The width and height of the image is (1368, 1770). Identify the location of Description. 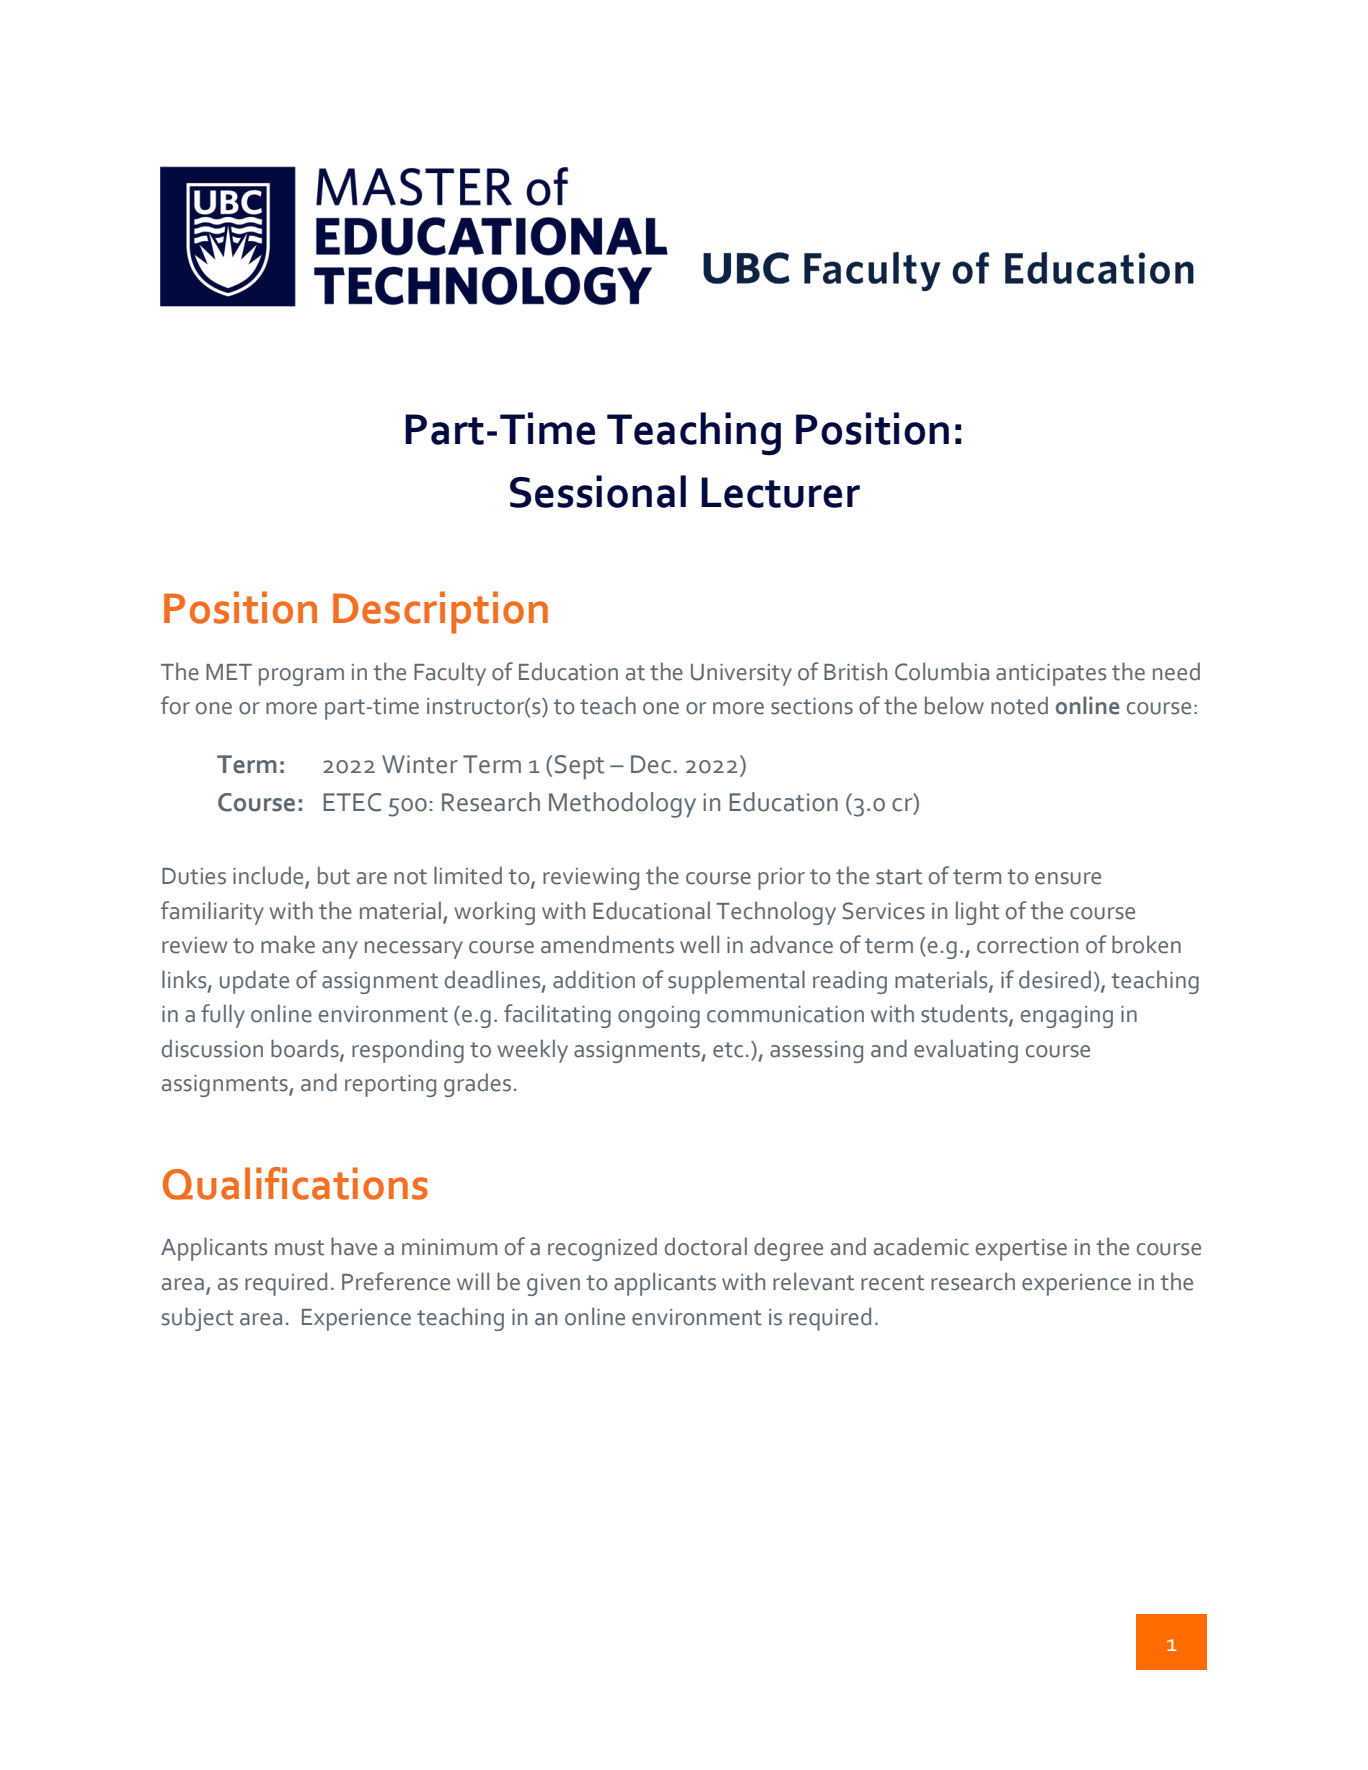
(440, 612).
